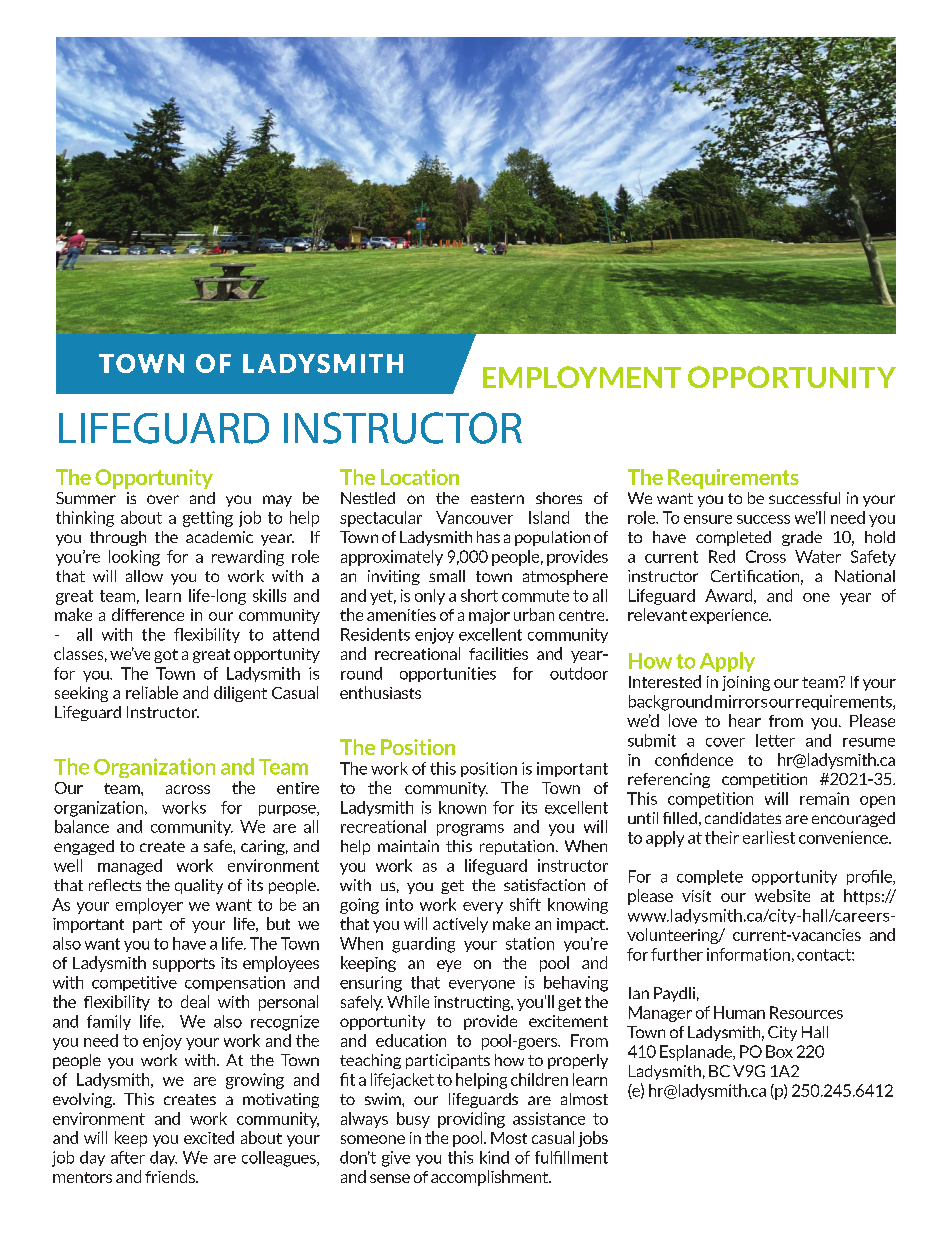 This screenshot has height=1233, width=952. What do you see at coordinates (82, 826) in the screenshot?
I see `balance` at bounding box center [82, 826].
